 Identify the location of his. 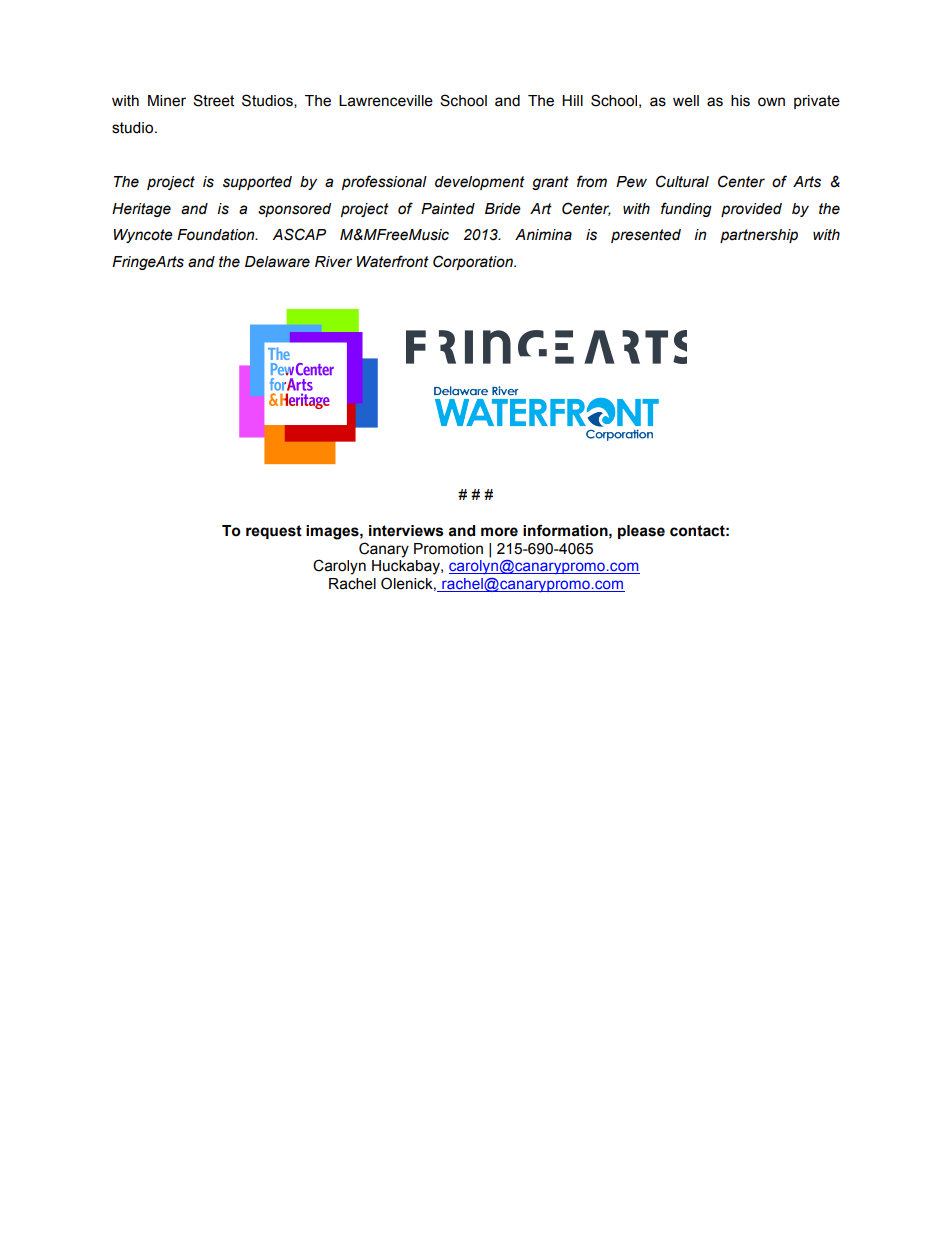
(740, 101).
